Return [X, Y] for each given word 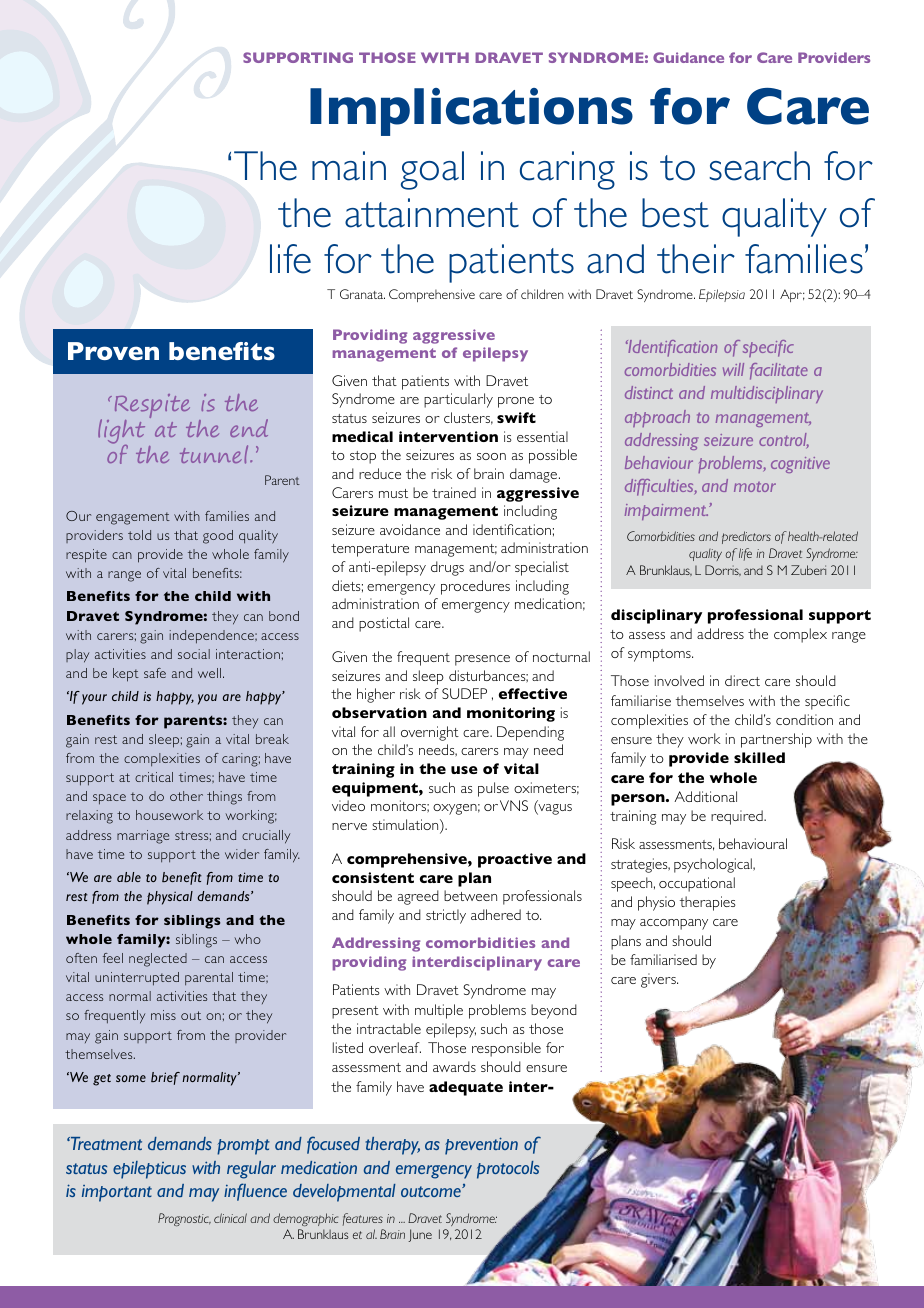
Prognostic [184, 1219]
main [349, 166]
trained [454, 492]
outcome [432, 1191]
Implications [471, 112]
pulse [493, 789]
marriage [143, 837]
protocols [508, 1170]
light [121, 433]
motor [755, 487]
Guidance [688, 57]
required [738, 817]
